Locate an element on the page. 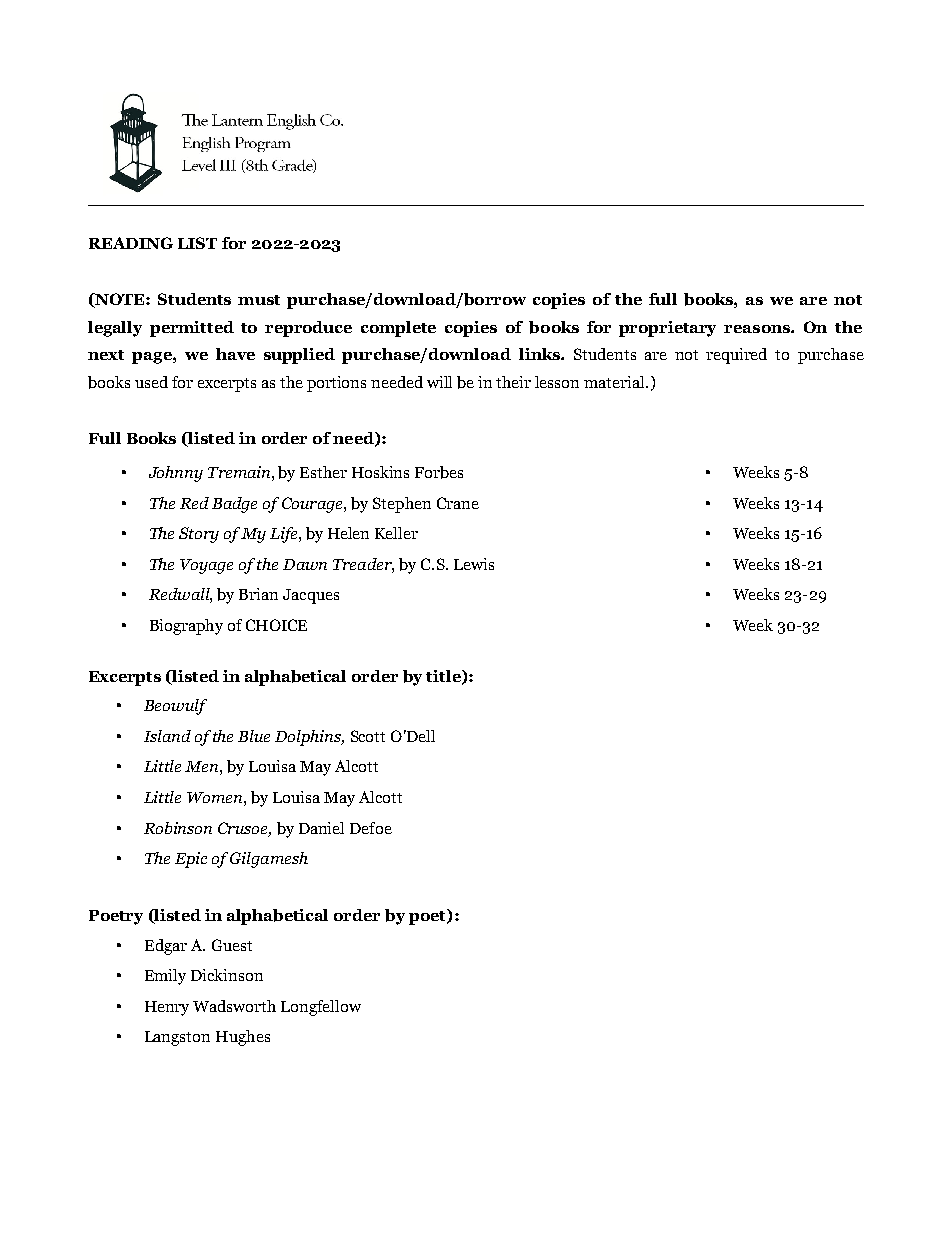  Henry is located at coordinates (167, 1008).
